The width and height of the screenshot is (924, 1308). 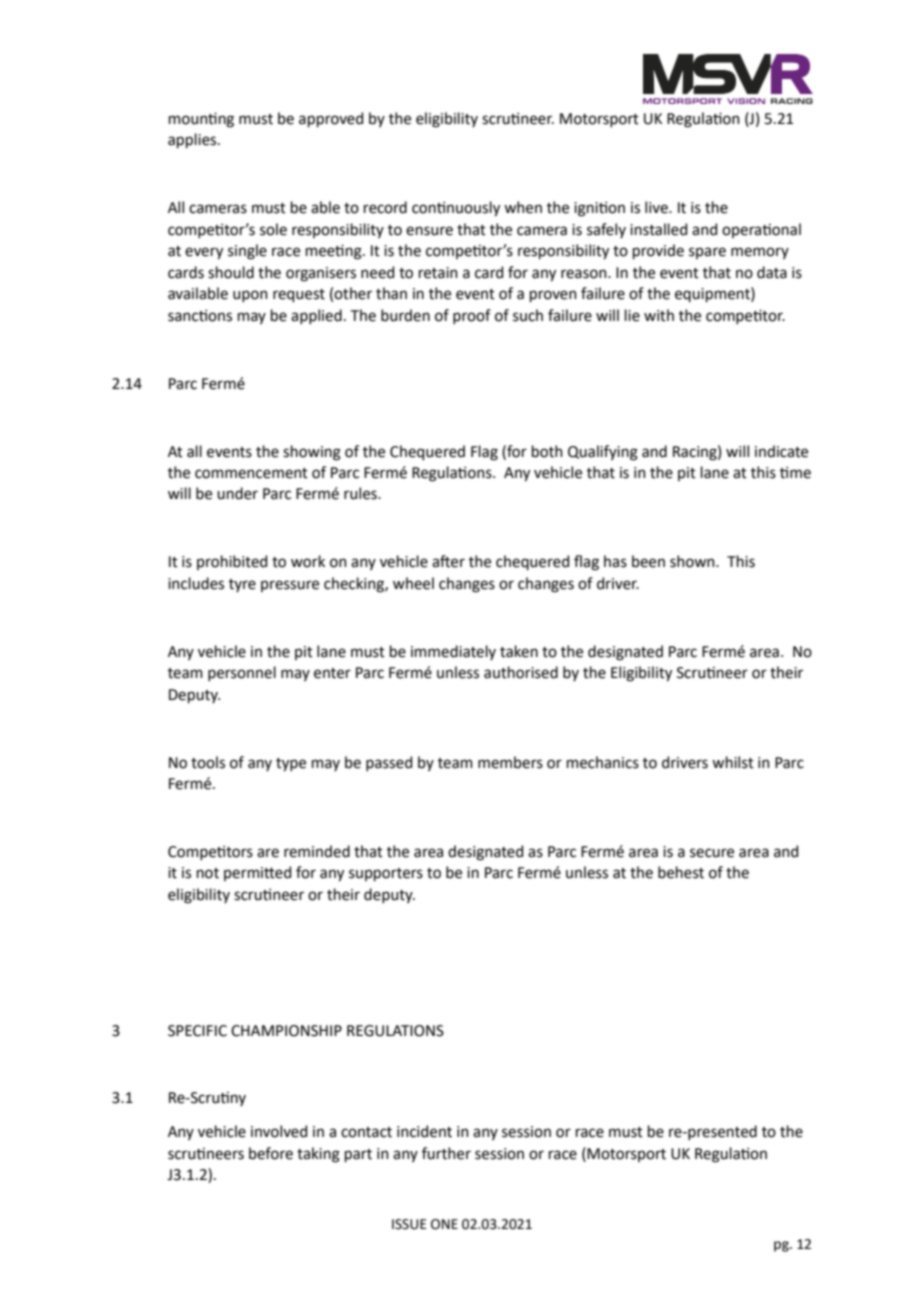 What do you see at coordinates (657, 207) in the screenshot?
I see `live` at bounding box center [657, 207].
